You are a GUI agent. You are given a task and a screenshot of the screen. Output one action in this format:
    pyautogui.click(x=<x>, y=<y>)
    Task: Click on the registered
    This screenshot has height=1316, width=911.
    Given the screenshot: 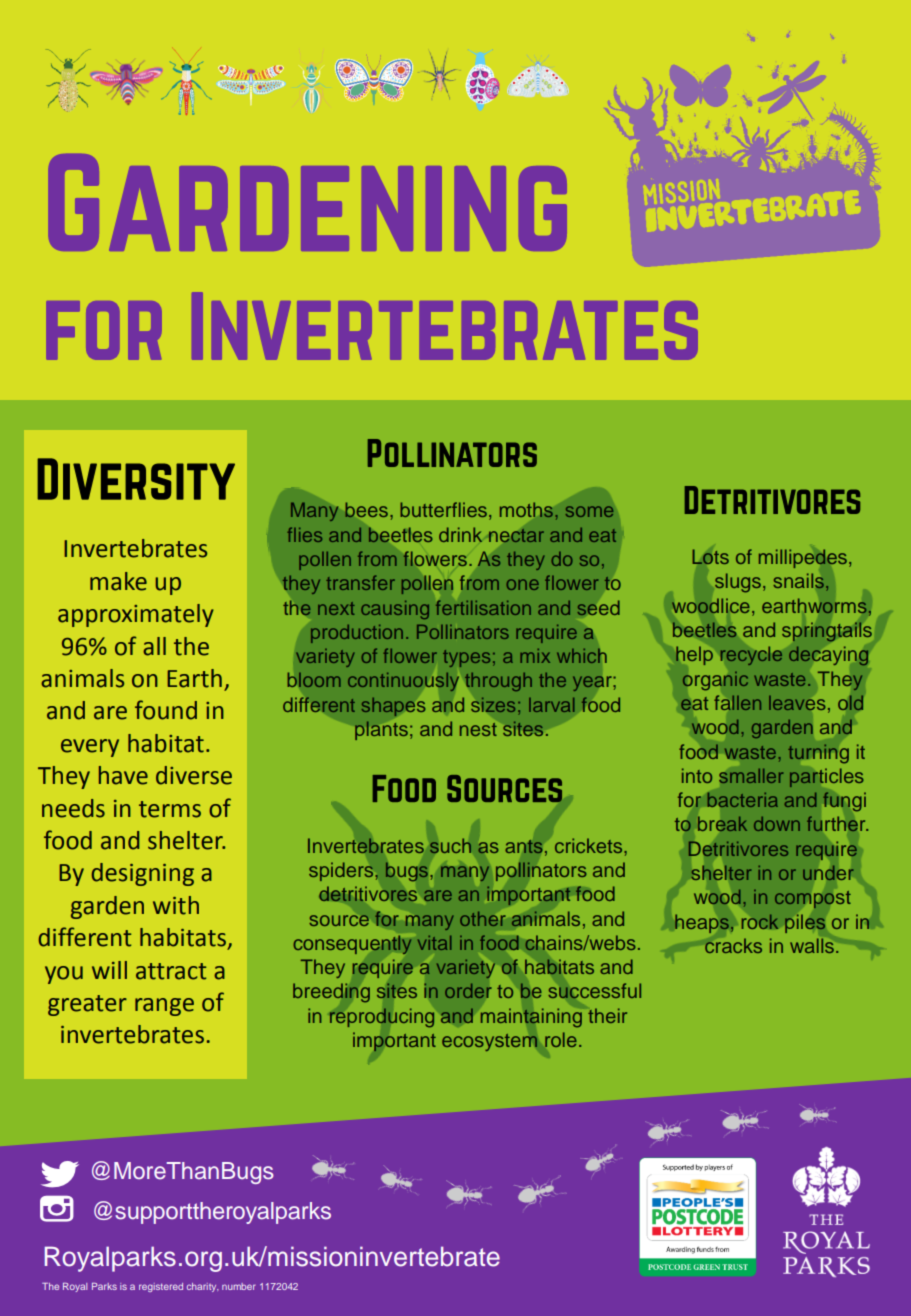 What is the action you would take?
    pyautogui.click(x=161, y=1287)
